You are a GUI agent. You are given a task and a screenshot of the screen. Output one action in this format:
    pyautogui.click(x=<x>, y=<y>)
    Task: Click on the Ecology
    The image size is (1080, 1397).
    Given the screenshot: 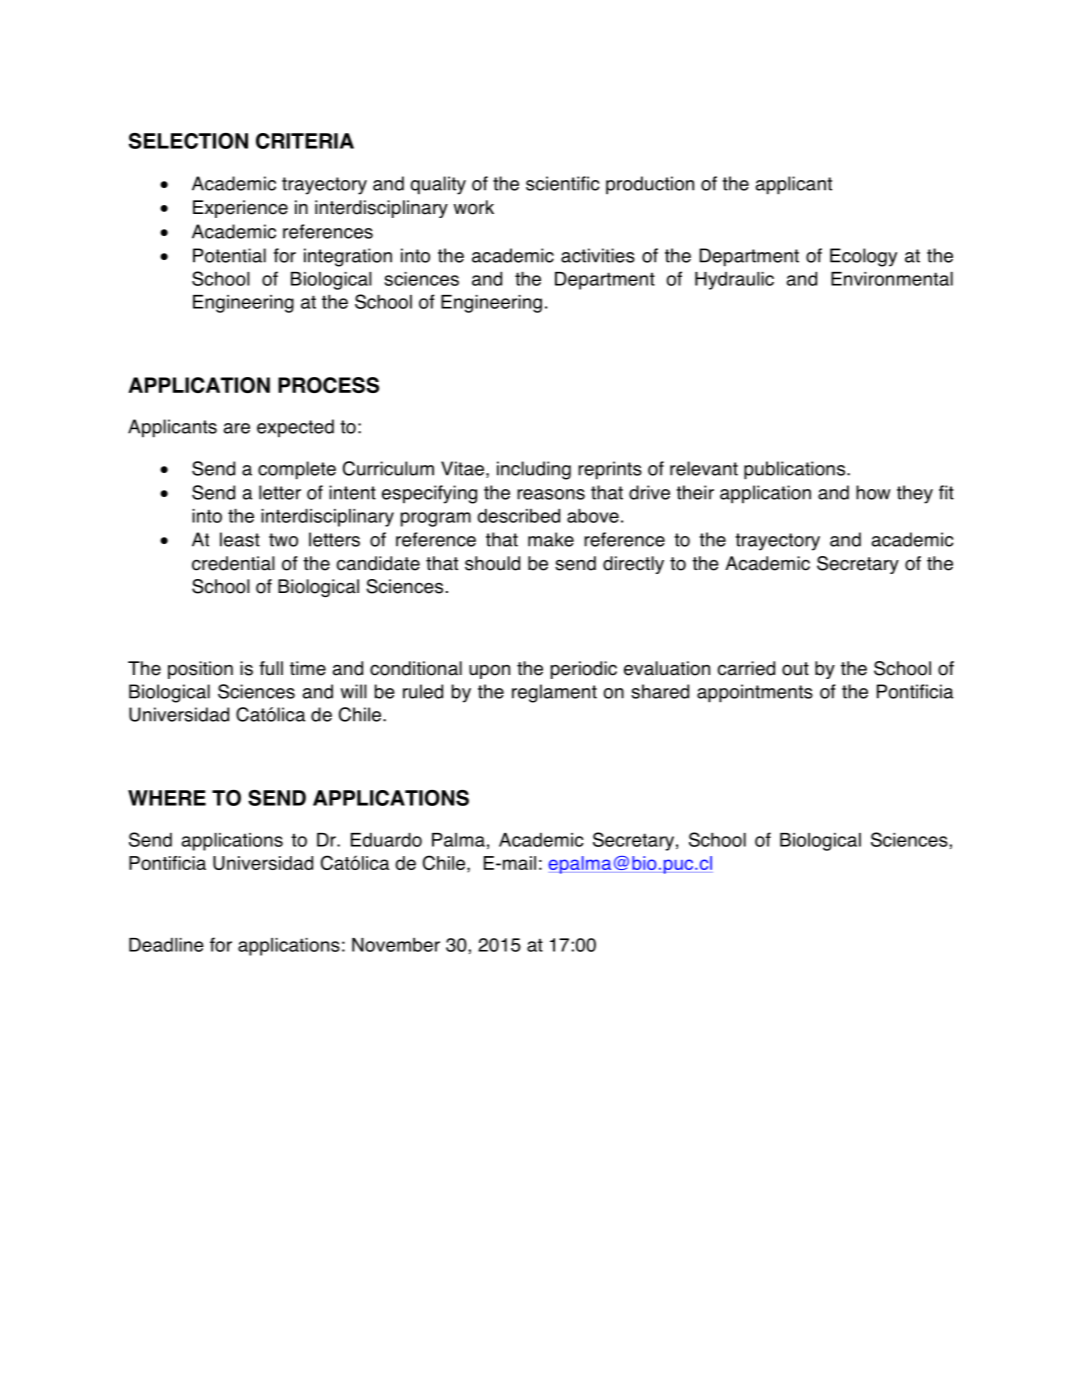 What is the action you would take?
    pyautogui.click(x=863, y=257)
